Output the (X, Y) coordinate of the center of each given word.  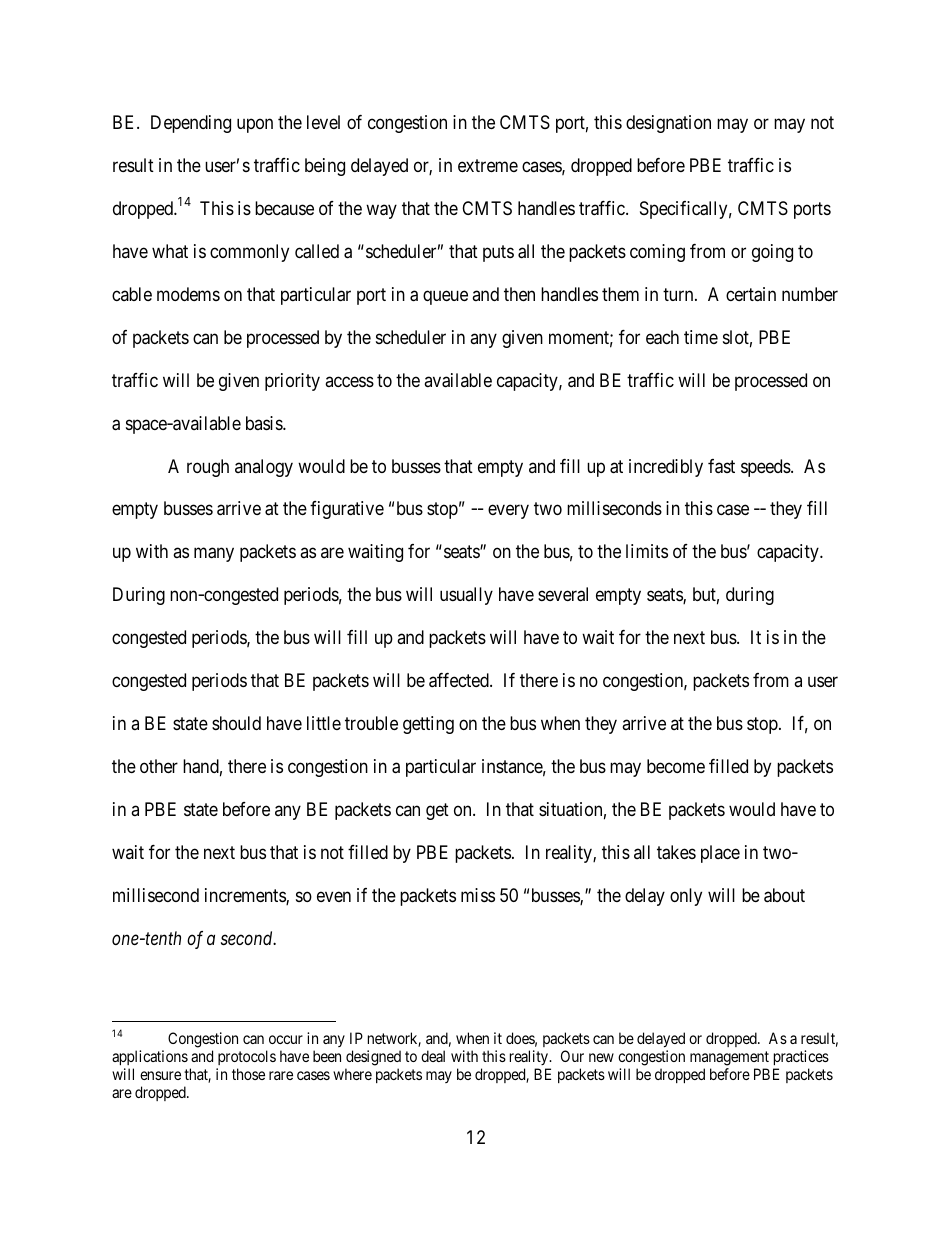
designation (668, 124)
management (729, 1060)
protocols (246, 1059)
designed (373, 1059)
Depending (191, 124)
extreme (488, 165)
